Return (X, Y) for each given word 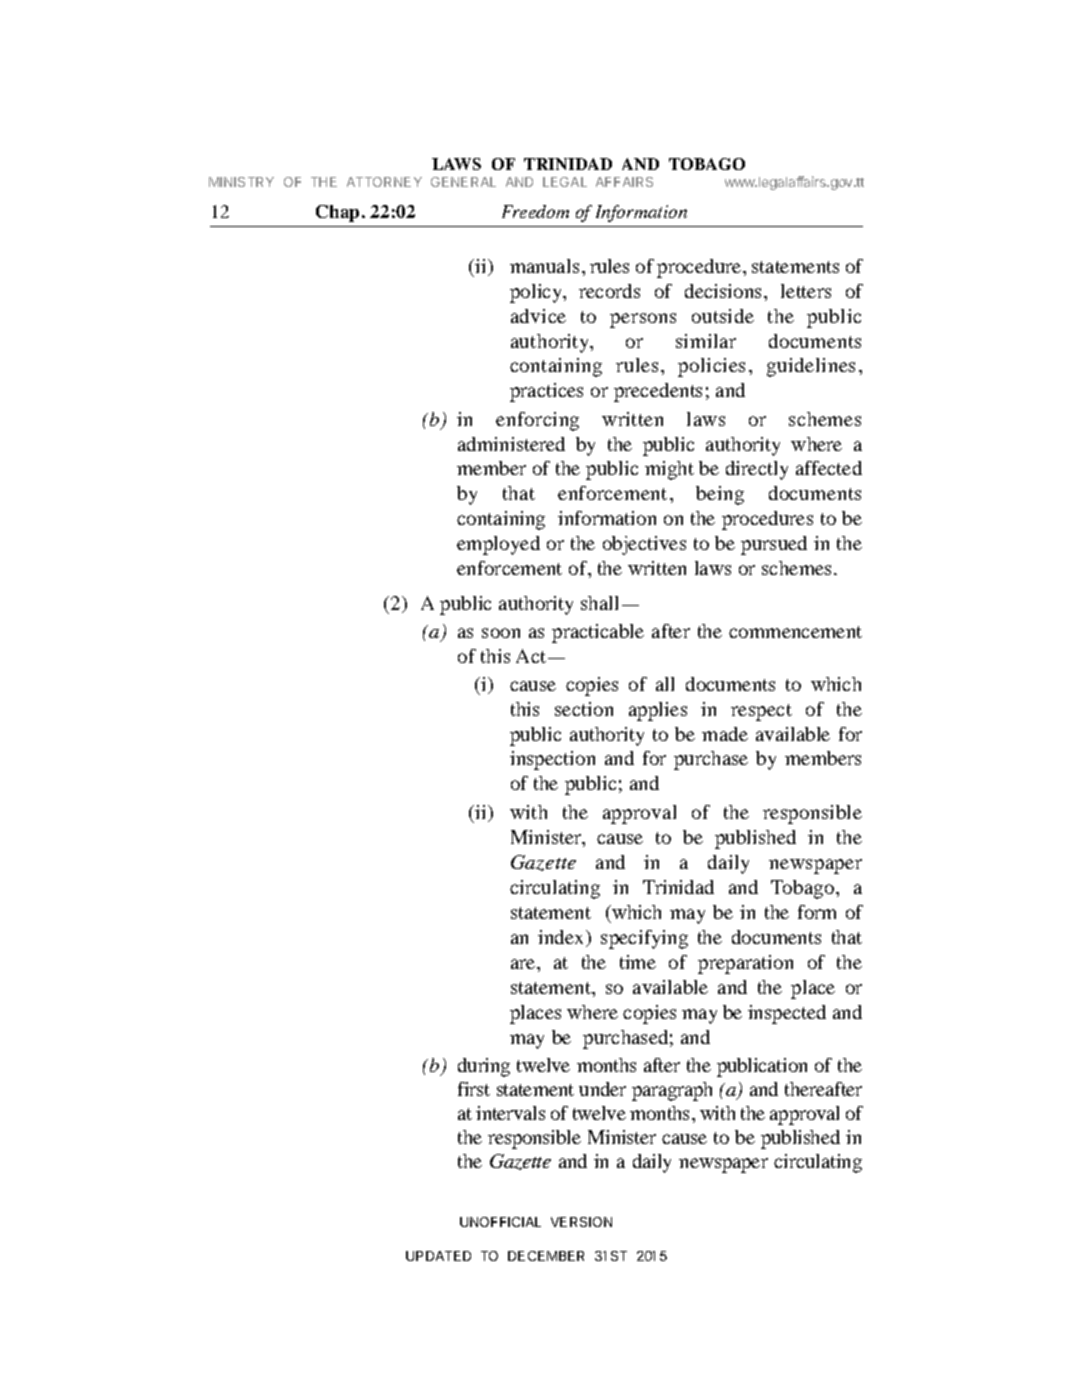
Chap (337, 213)
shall (602, 603)
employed (498, 545)
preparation (745, 964)
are (524, 964)
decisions (723, 291)
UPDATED (438, 1256)
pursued (774, 545)
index (562, 938)
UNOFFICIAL (500, 1222)
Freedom (535, 211)
